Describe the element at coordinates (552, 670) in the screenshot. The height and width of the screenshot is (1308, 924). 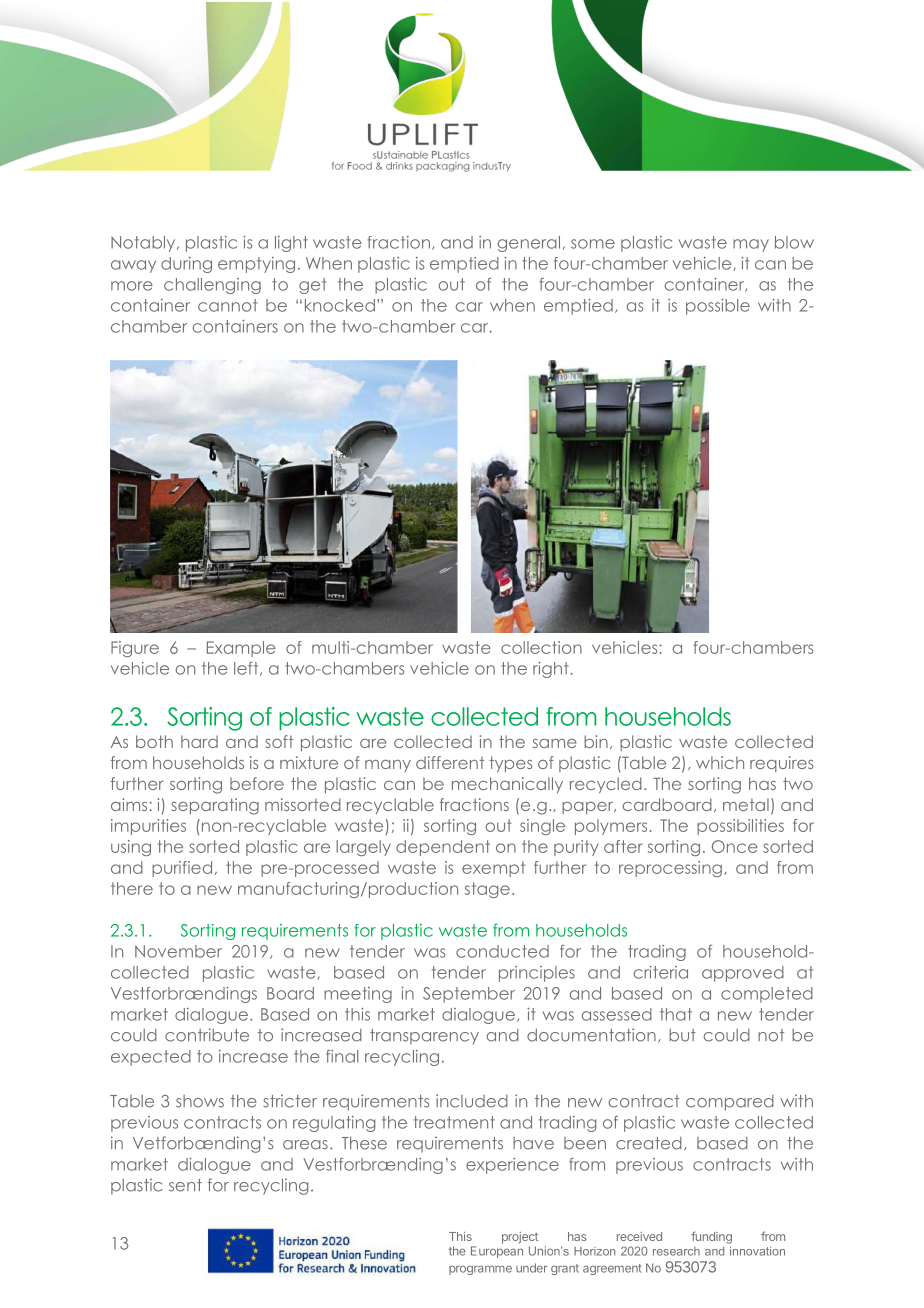
I see `right` at that location.
